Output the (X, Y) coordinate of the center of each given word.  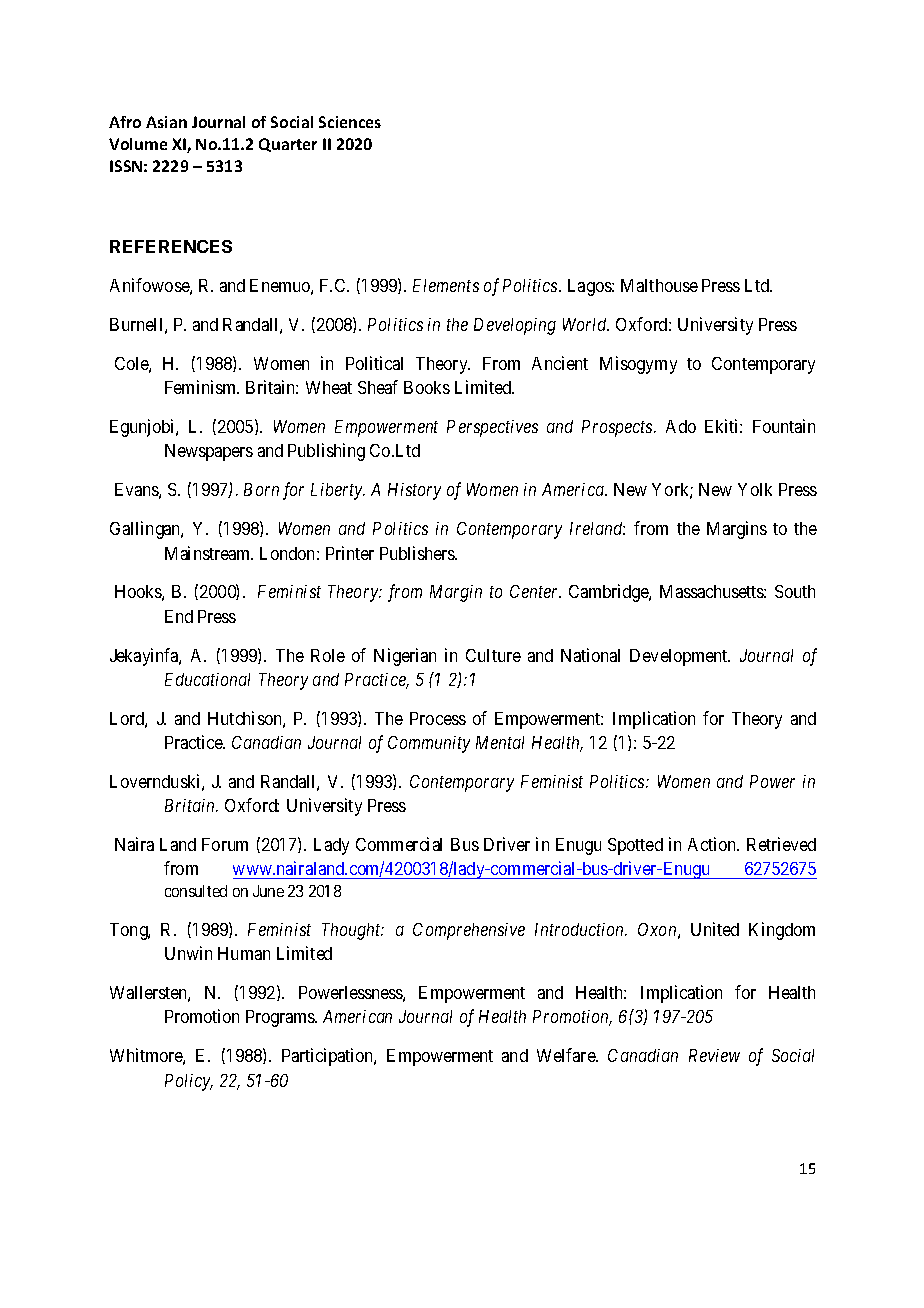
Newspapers (209, 452)
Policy (188, 1082)
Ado (681, 426)
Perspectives (492, 428)
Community (429, 744)
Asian (166, 122)
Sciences (350, 122)
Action (713, 844)
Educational (207, 679)
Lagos (590, 287)
